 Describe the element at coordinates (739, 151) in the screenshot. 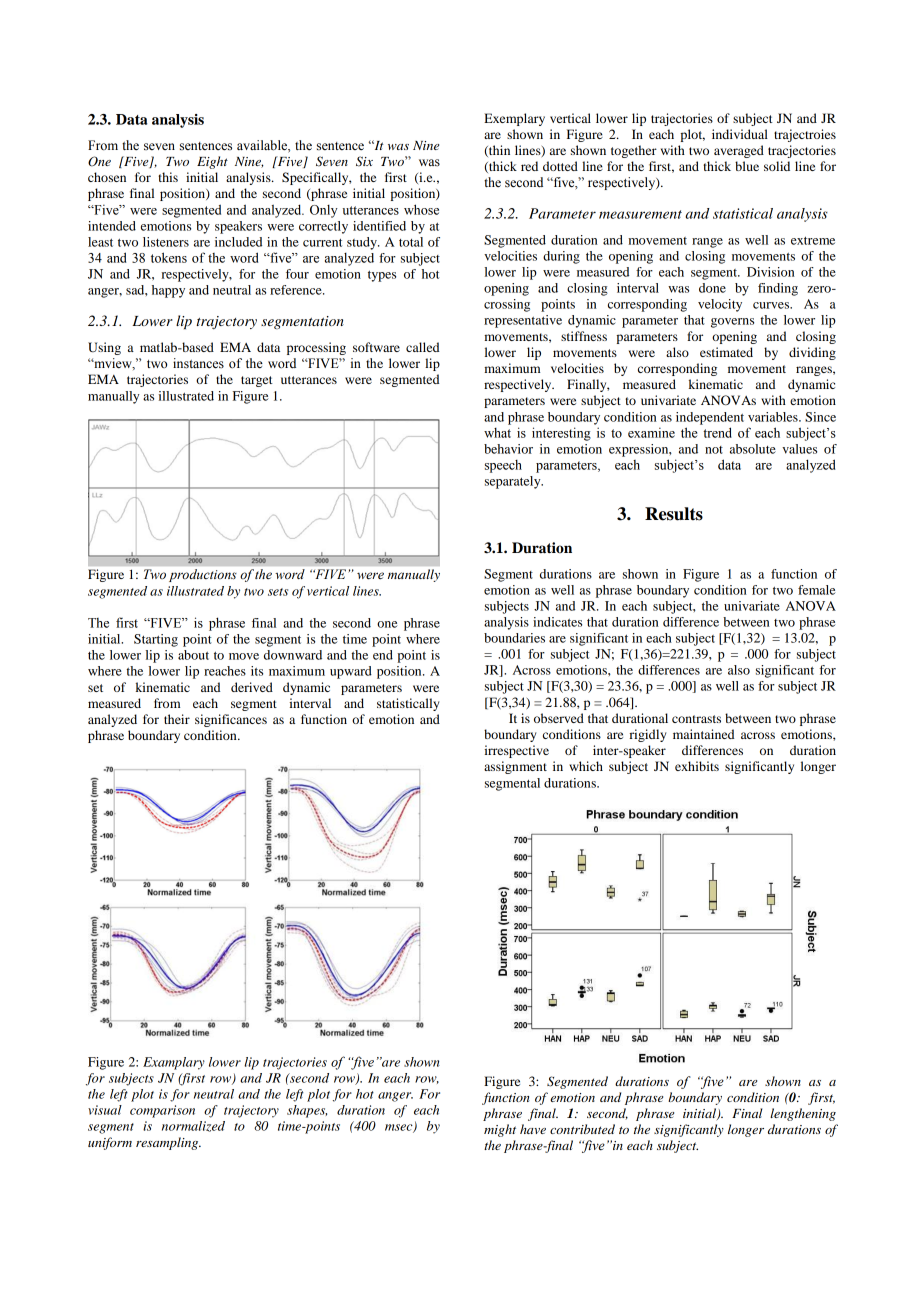

I see `averaged` at that location.
